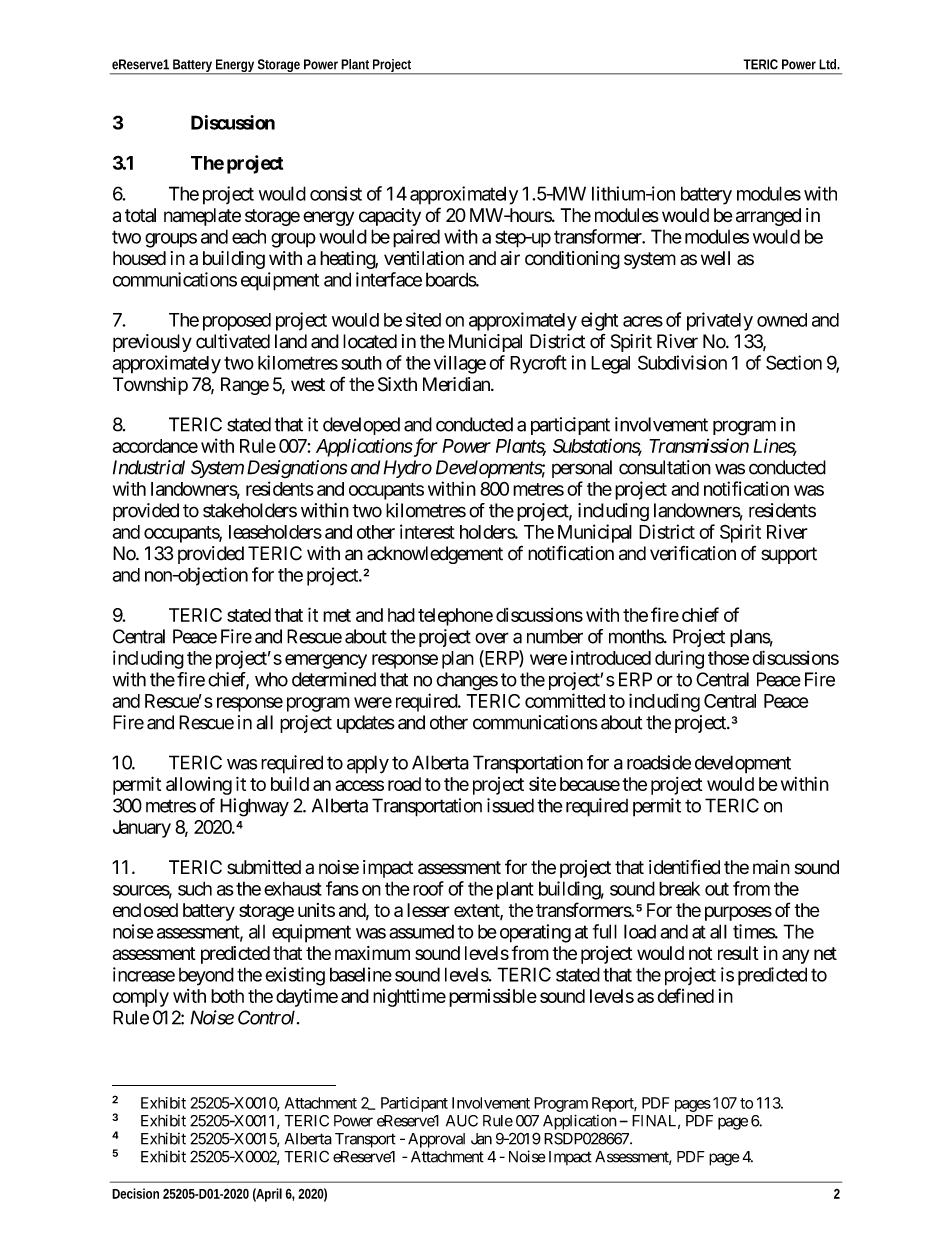 This document has height=1233, width=952. I want to click on emergency, so click(326, 661).
